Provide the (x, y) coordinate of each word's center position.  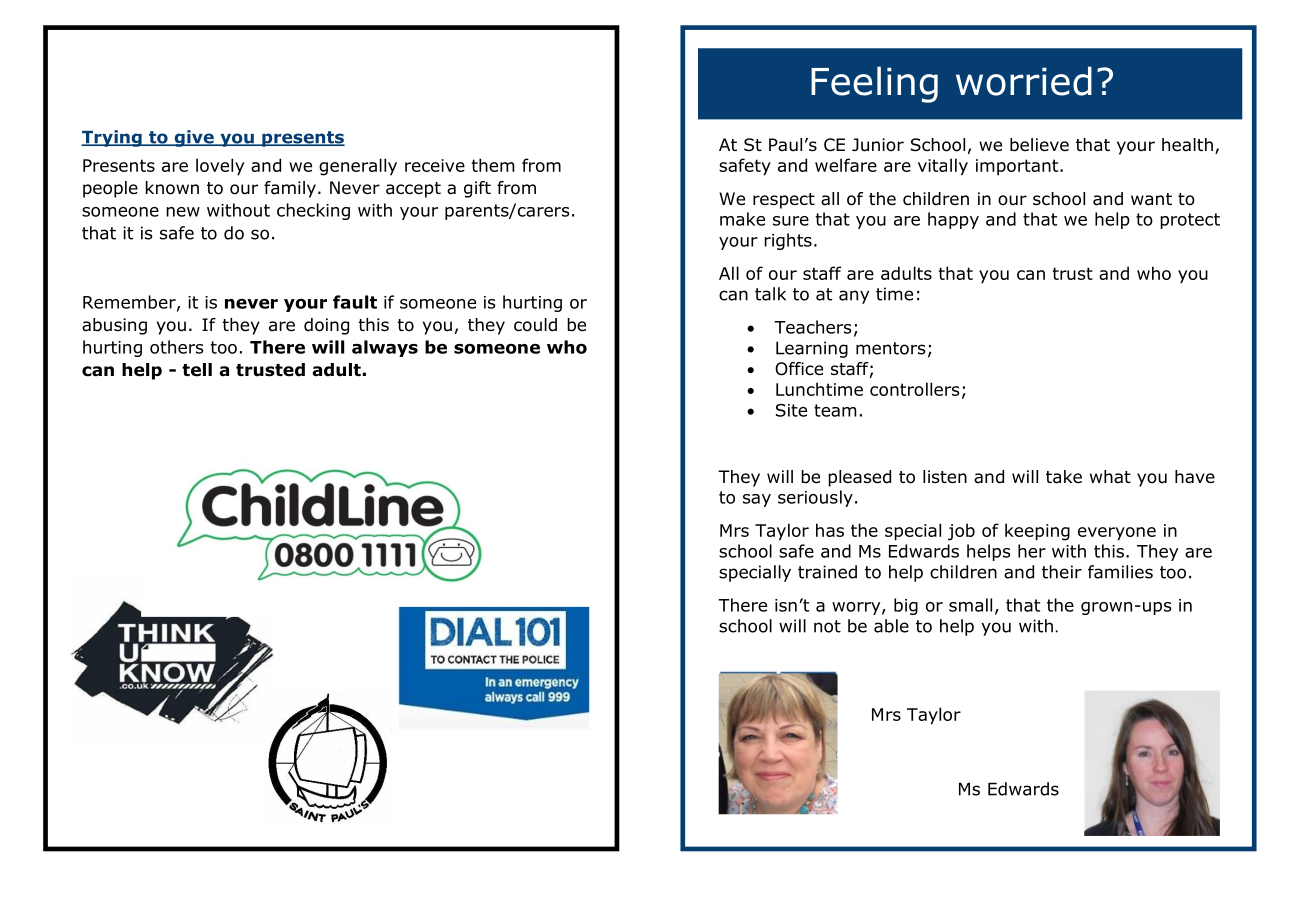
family (290, 189)
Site (791, 410)
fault (355, 302)
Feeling (874, 84)
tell (197, 370)
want (1151, 199)
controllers (914, 389)
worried (1024, 81)
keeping (1037, 532)
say (757, 500)
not (827, 626)
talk (770, 294)
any (854, 297)
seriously (815, 498)
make (742, 219)
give (194, 138)
